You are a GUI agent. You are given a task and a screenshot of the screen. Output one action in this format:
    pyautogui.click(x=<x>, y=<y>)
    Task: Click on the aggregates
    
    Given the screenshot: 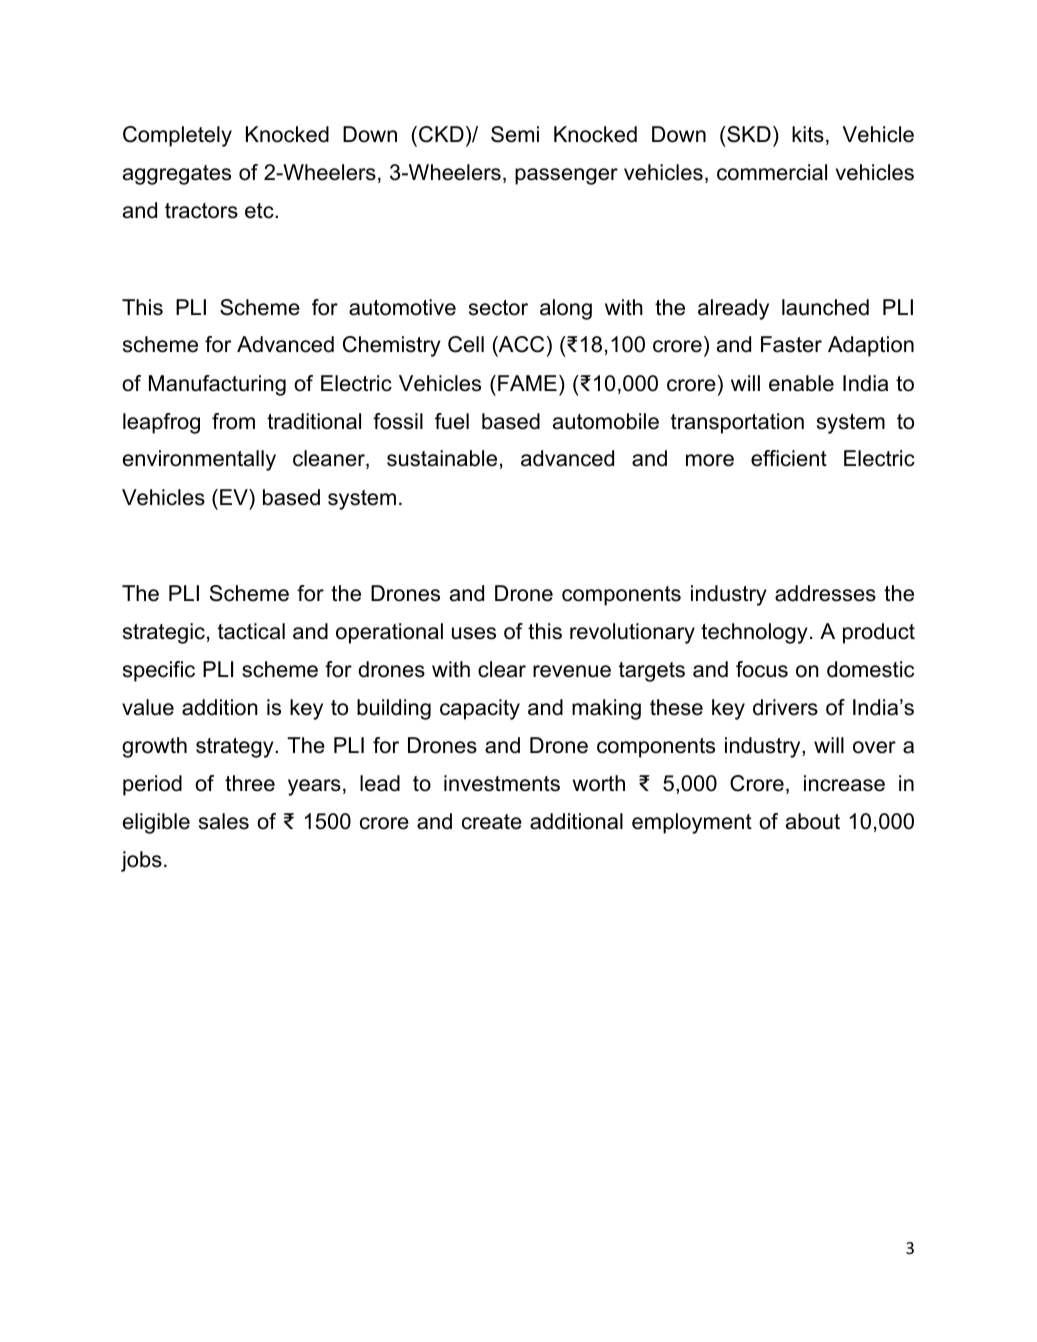 What is the action you would take?
    pyautogui.click(x=177, y=175)
